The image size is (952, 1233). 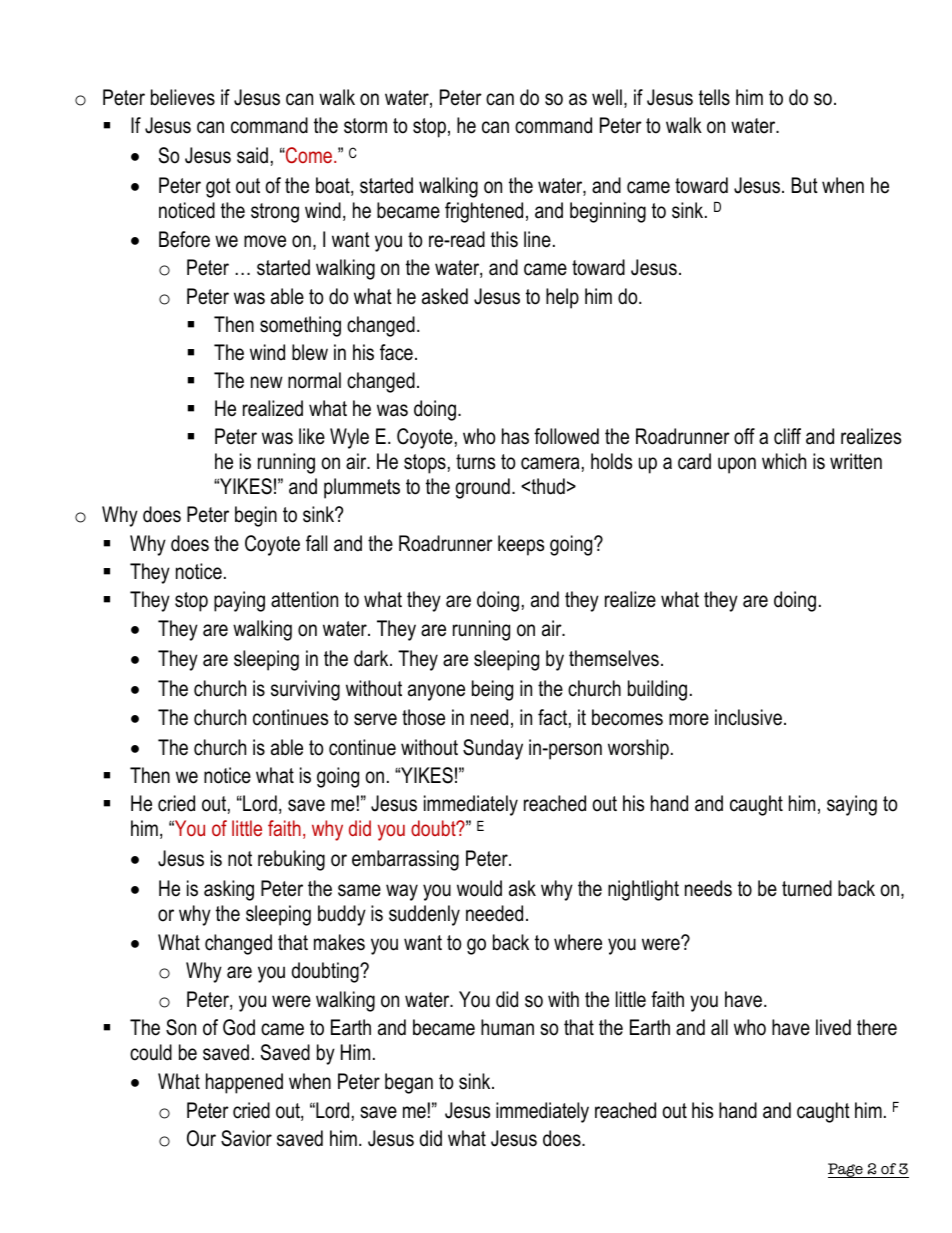 What do you see at coordinates (246, 1138) in the image?
I see `Savior` at bounding box center [246, 1138].
